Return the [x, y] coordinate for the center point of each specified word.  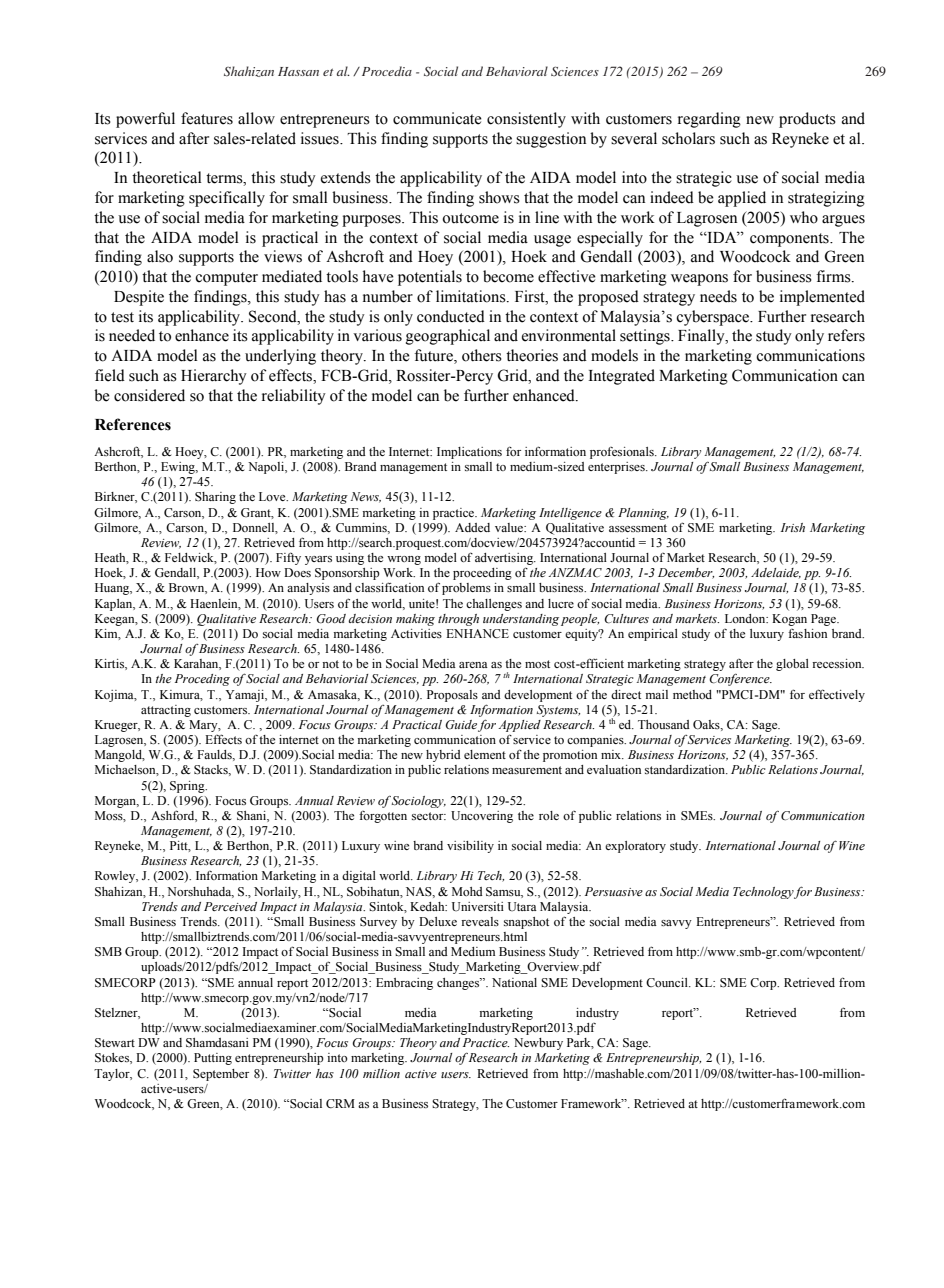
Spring [188, 787]
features [207, 118]
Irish [792, 527]
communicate [437, 118]
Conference [740, 680]
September [221, 1075]
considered [149, 395]
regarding [709, 120]
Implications [469, 453]
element [485, 754]
